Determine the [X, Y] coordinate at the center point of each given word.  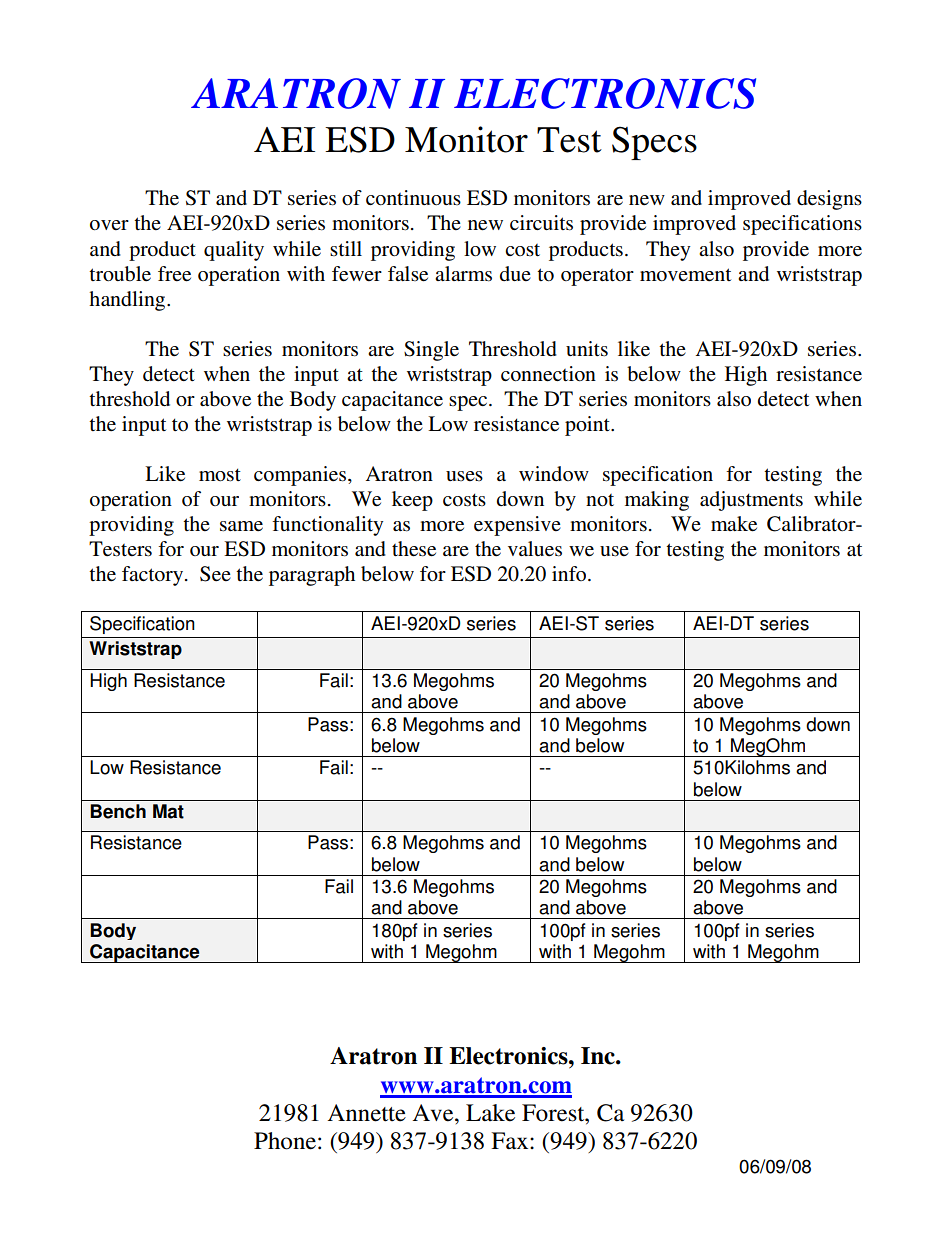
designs [829, 200]
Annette [367, 1113]
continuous [413, 198]
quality [234, 251]
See [215, 574]
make [734, 524]
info [570, 573]
